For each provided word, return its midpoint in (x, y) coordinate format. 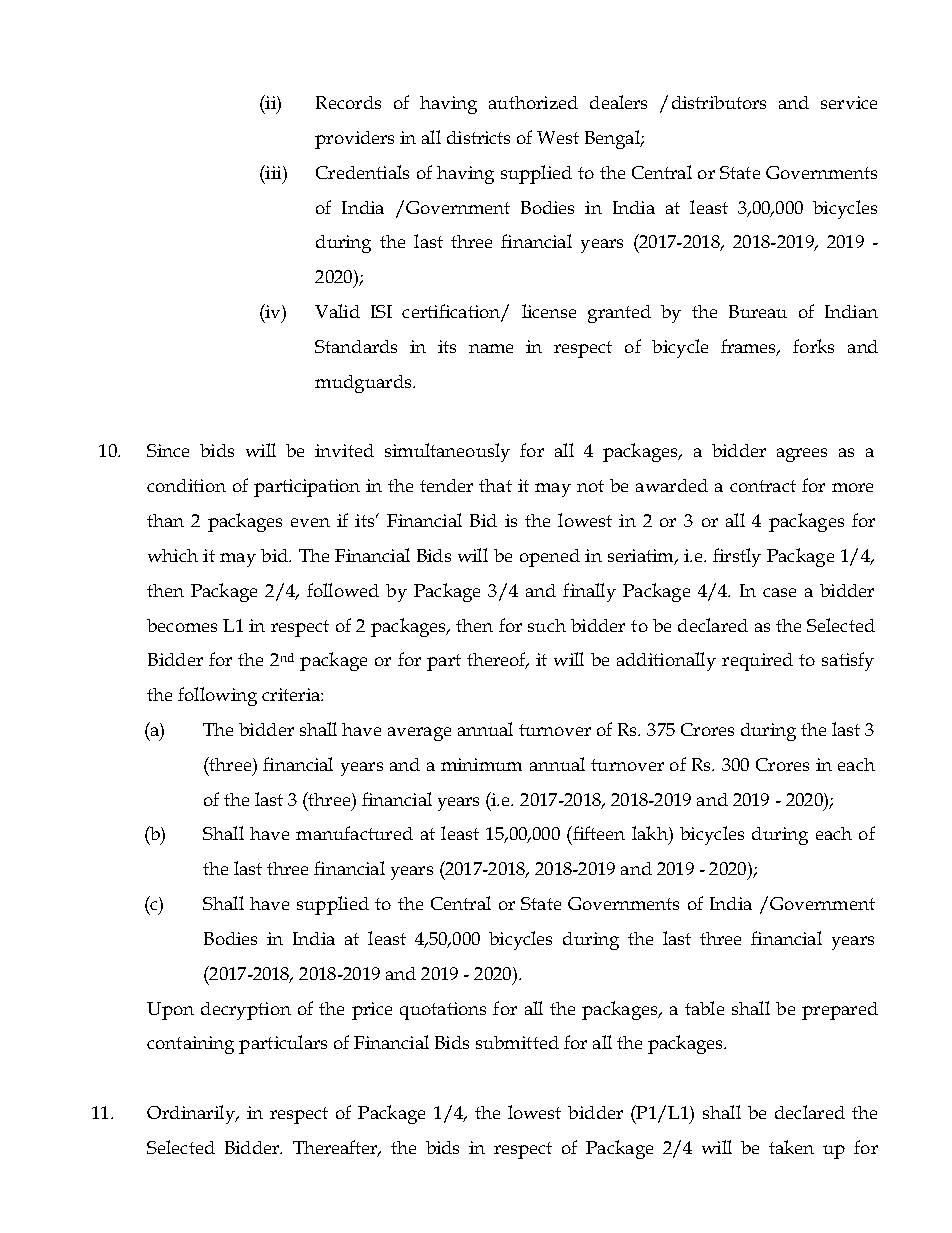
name (491, 348)
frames (750, 347)
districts (478, 137)
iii (273, 172)
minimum (481, 764)
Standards (356, 346)
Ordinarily (192, 1114)
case (779, 592)
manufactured (354, 833)
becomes (182, 625)
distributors (719, 102)
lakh (651, 833)
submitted (517, 1042)
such (547, 625)
